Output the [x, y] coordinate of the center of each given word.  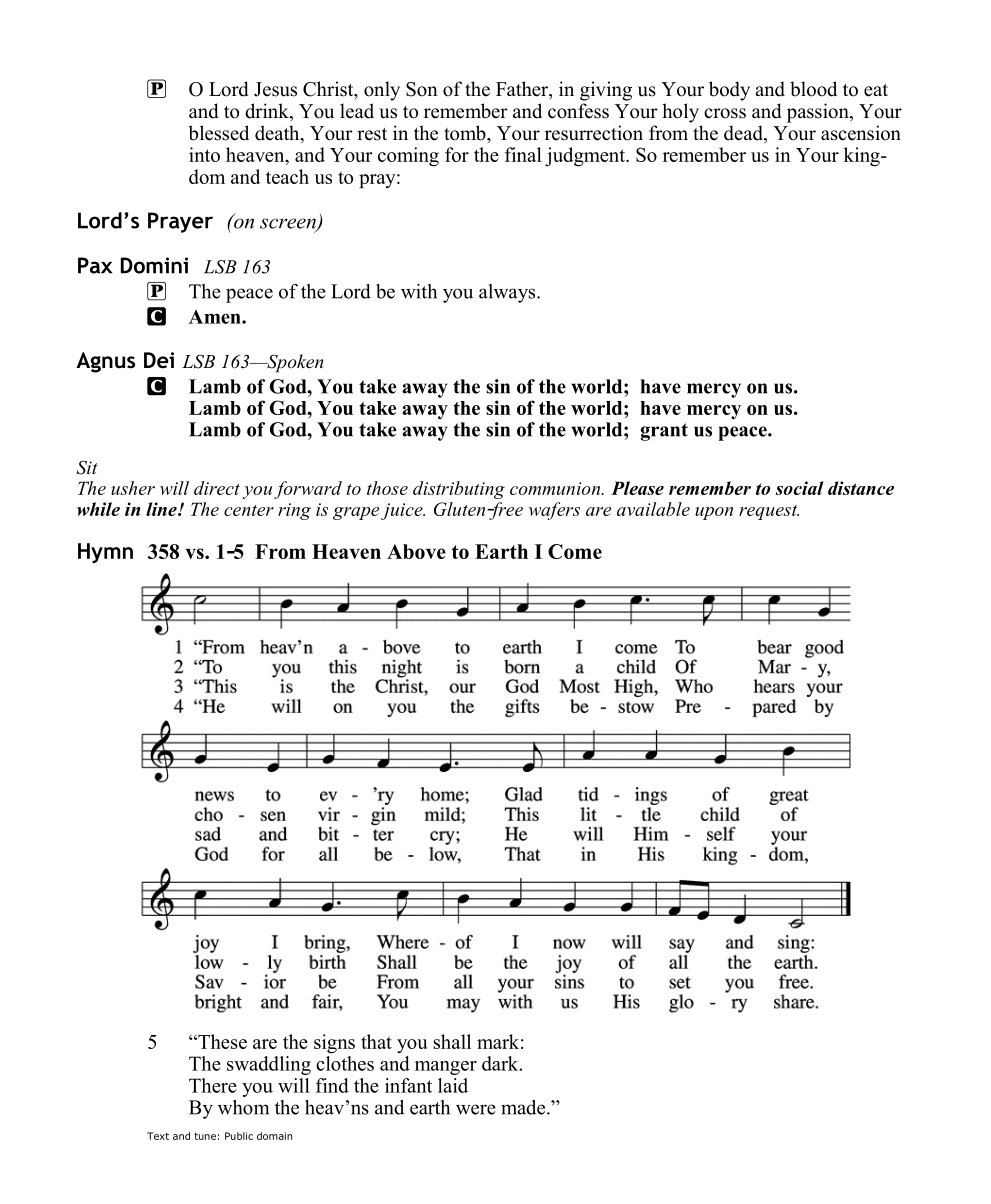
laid [453, 1085]
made [524, 1107]
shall [452, 1041]
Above [416, 551]
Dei [159, 360]
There [213, 1085]
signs [334, 1044]
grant [664, 432]
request [769, 512]
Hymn [105, 553]
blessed [218, 133]
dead [744, 134]
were [476, 1109]
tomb [466, 133]
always [508, 293]
